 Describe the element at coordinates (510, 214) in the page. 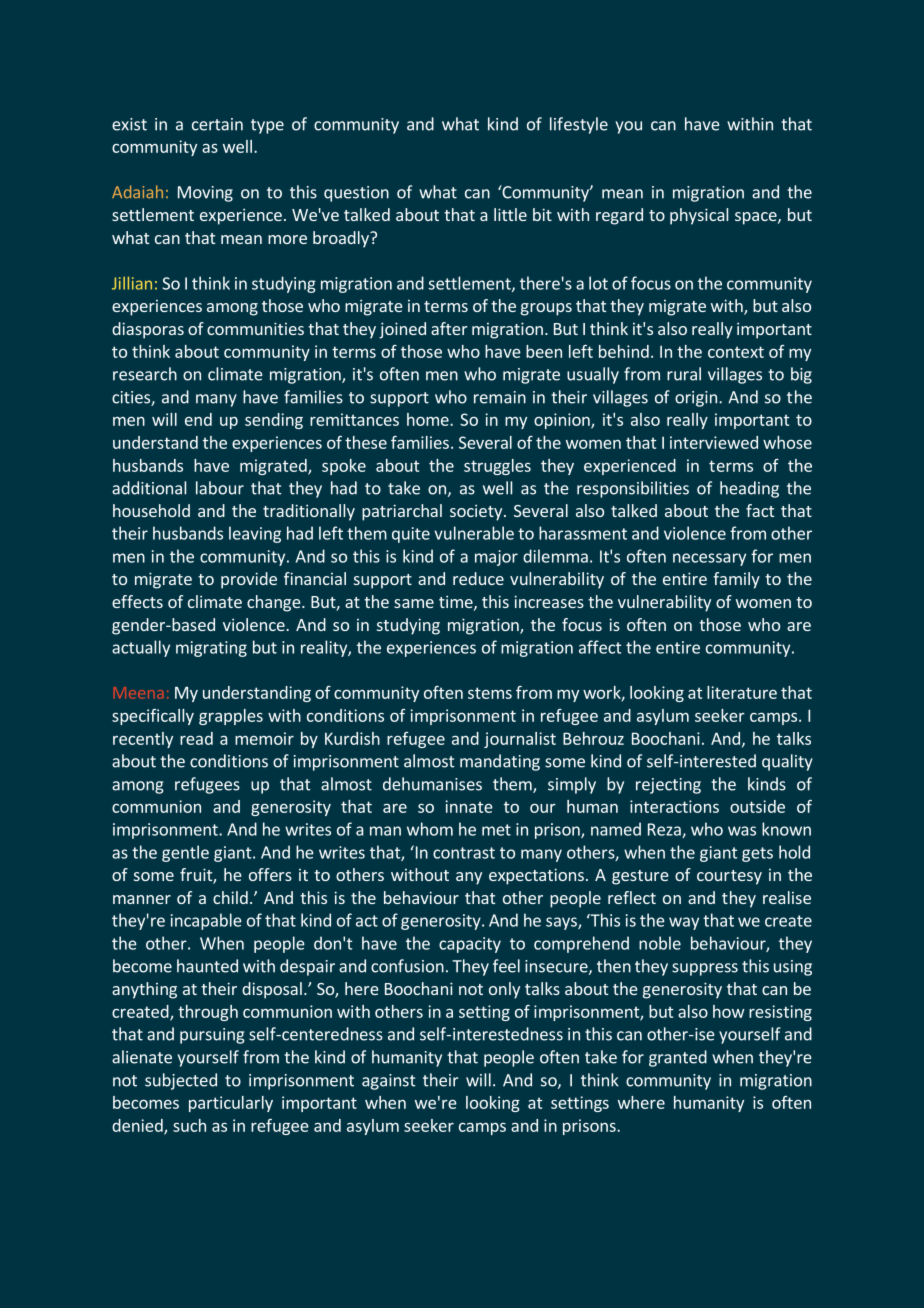

I see `little` at that location.
